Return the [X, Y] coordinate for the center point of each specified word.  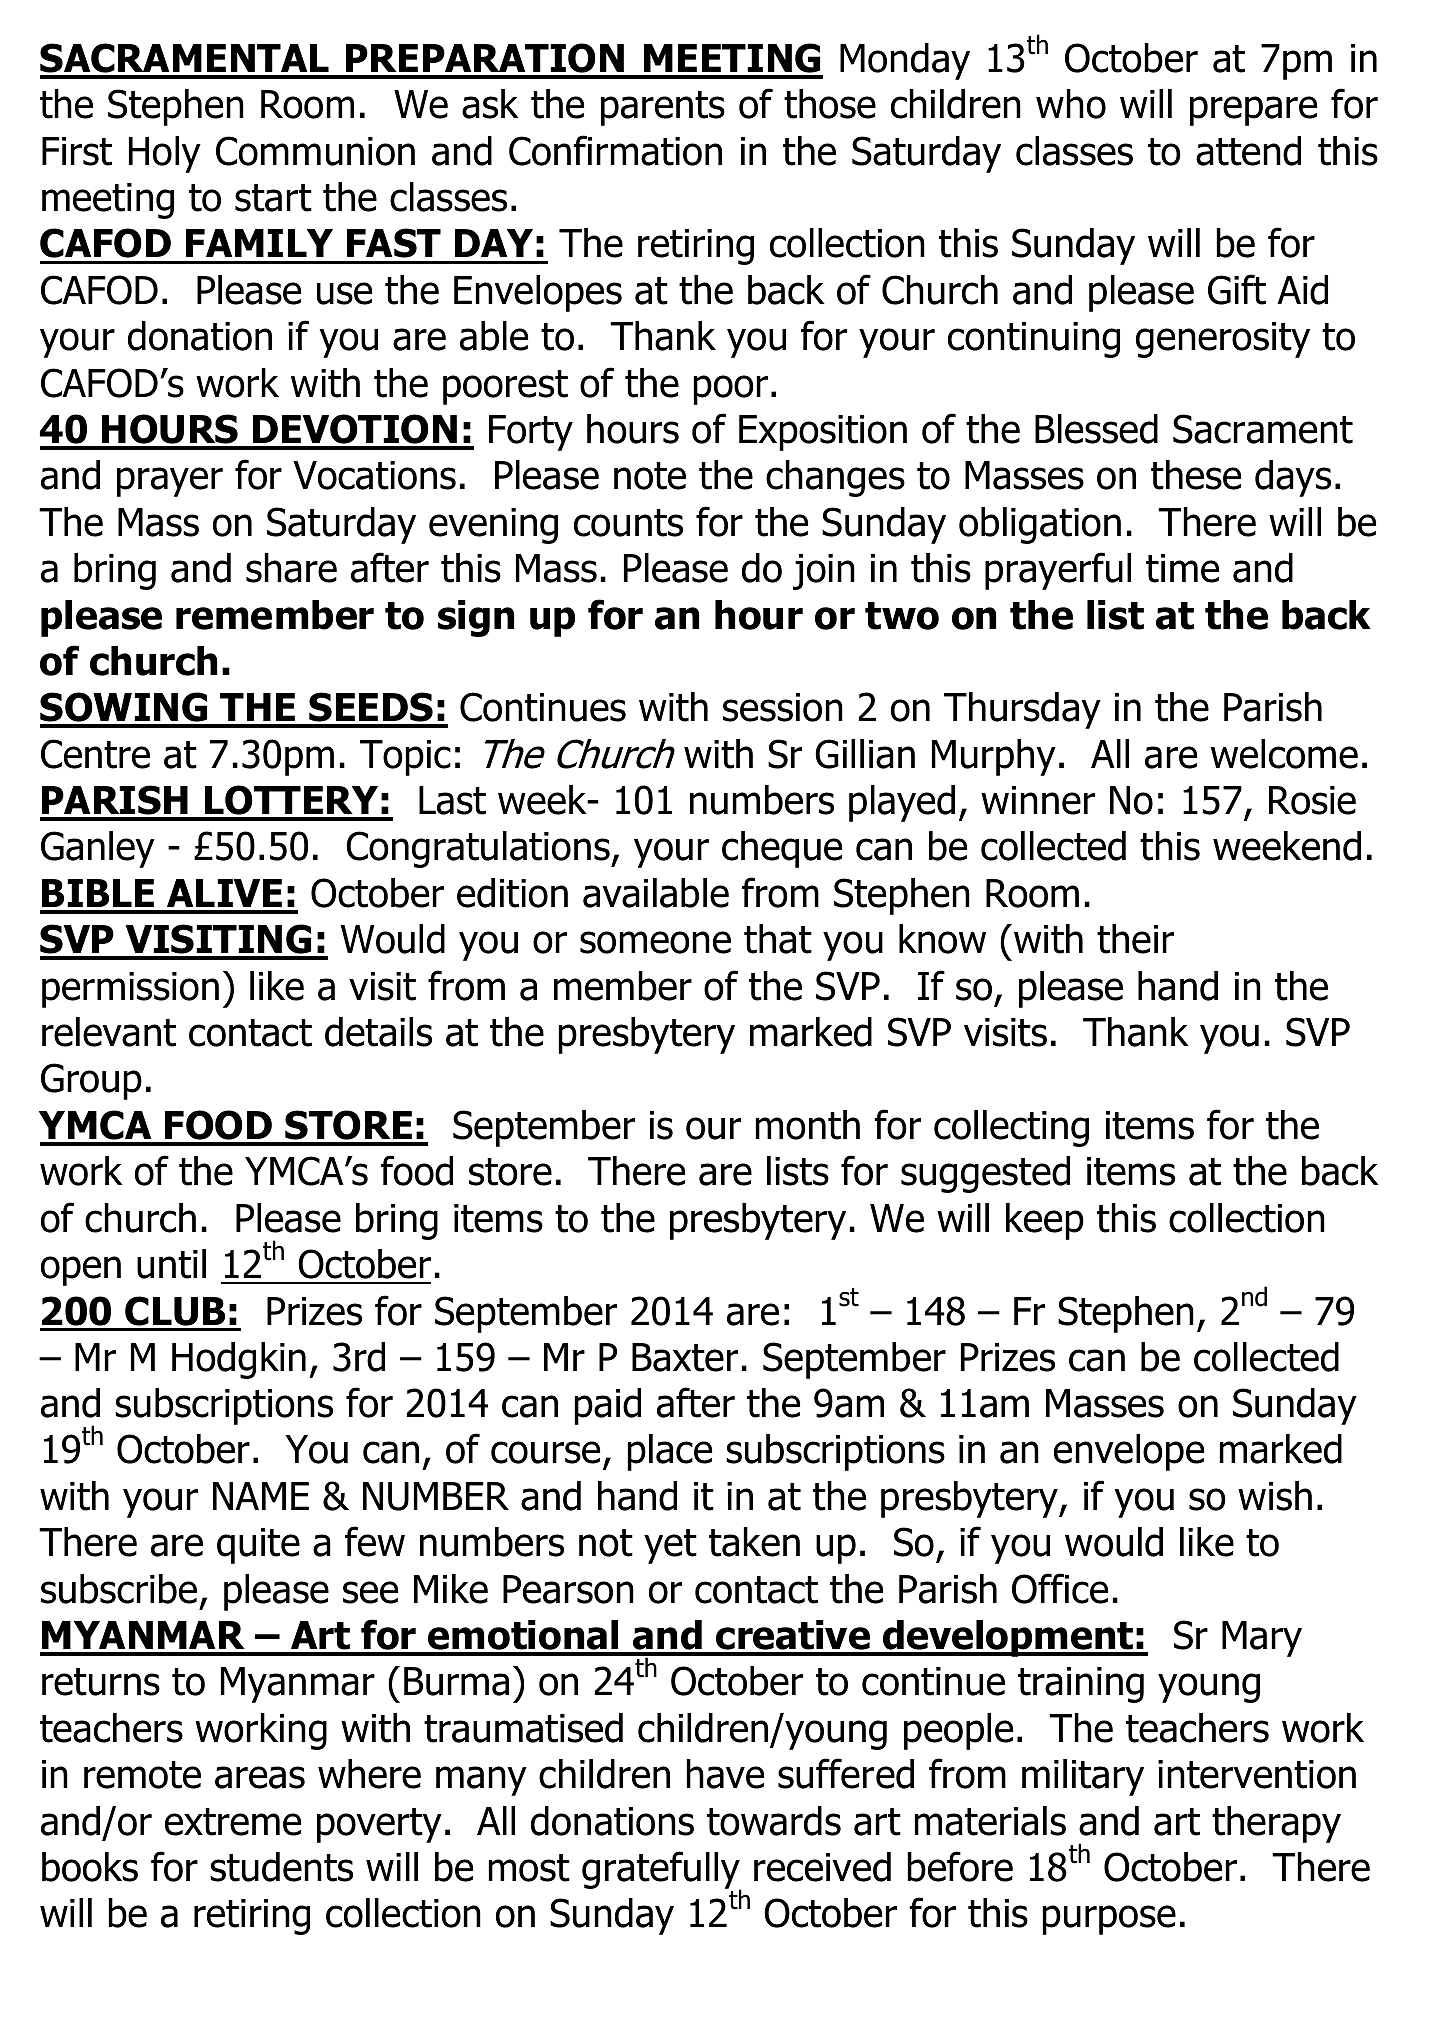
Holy [165, 154]
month [807, 1125]
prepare [1253, 111]
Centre [95, 754]
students [281, 1867]
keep [1045, 1221]
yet [670, 1546]
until [171, 1264]
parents [663, 108]
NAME [261, 1496]
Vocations [374, 475]
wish [1275, 1496]
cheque [782, 849]
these [1196, 475]
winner [1038, 800]
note [650, 476]
